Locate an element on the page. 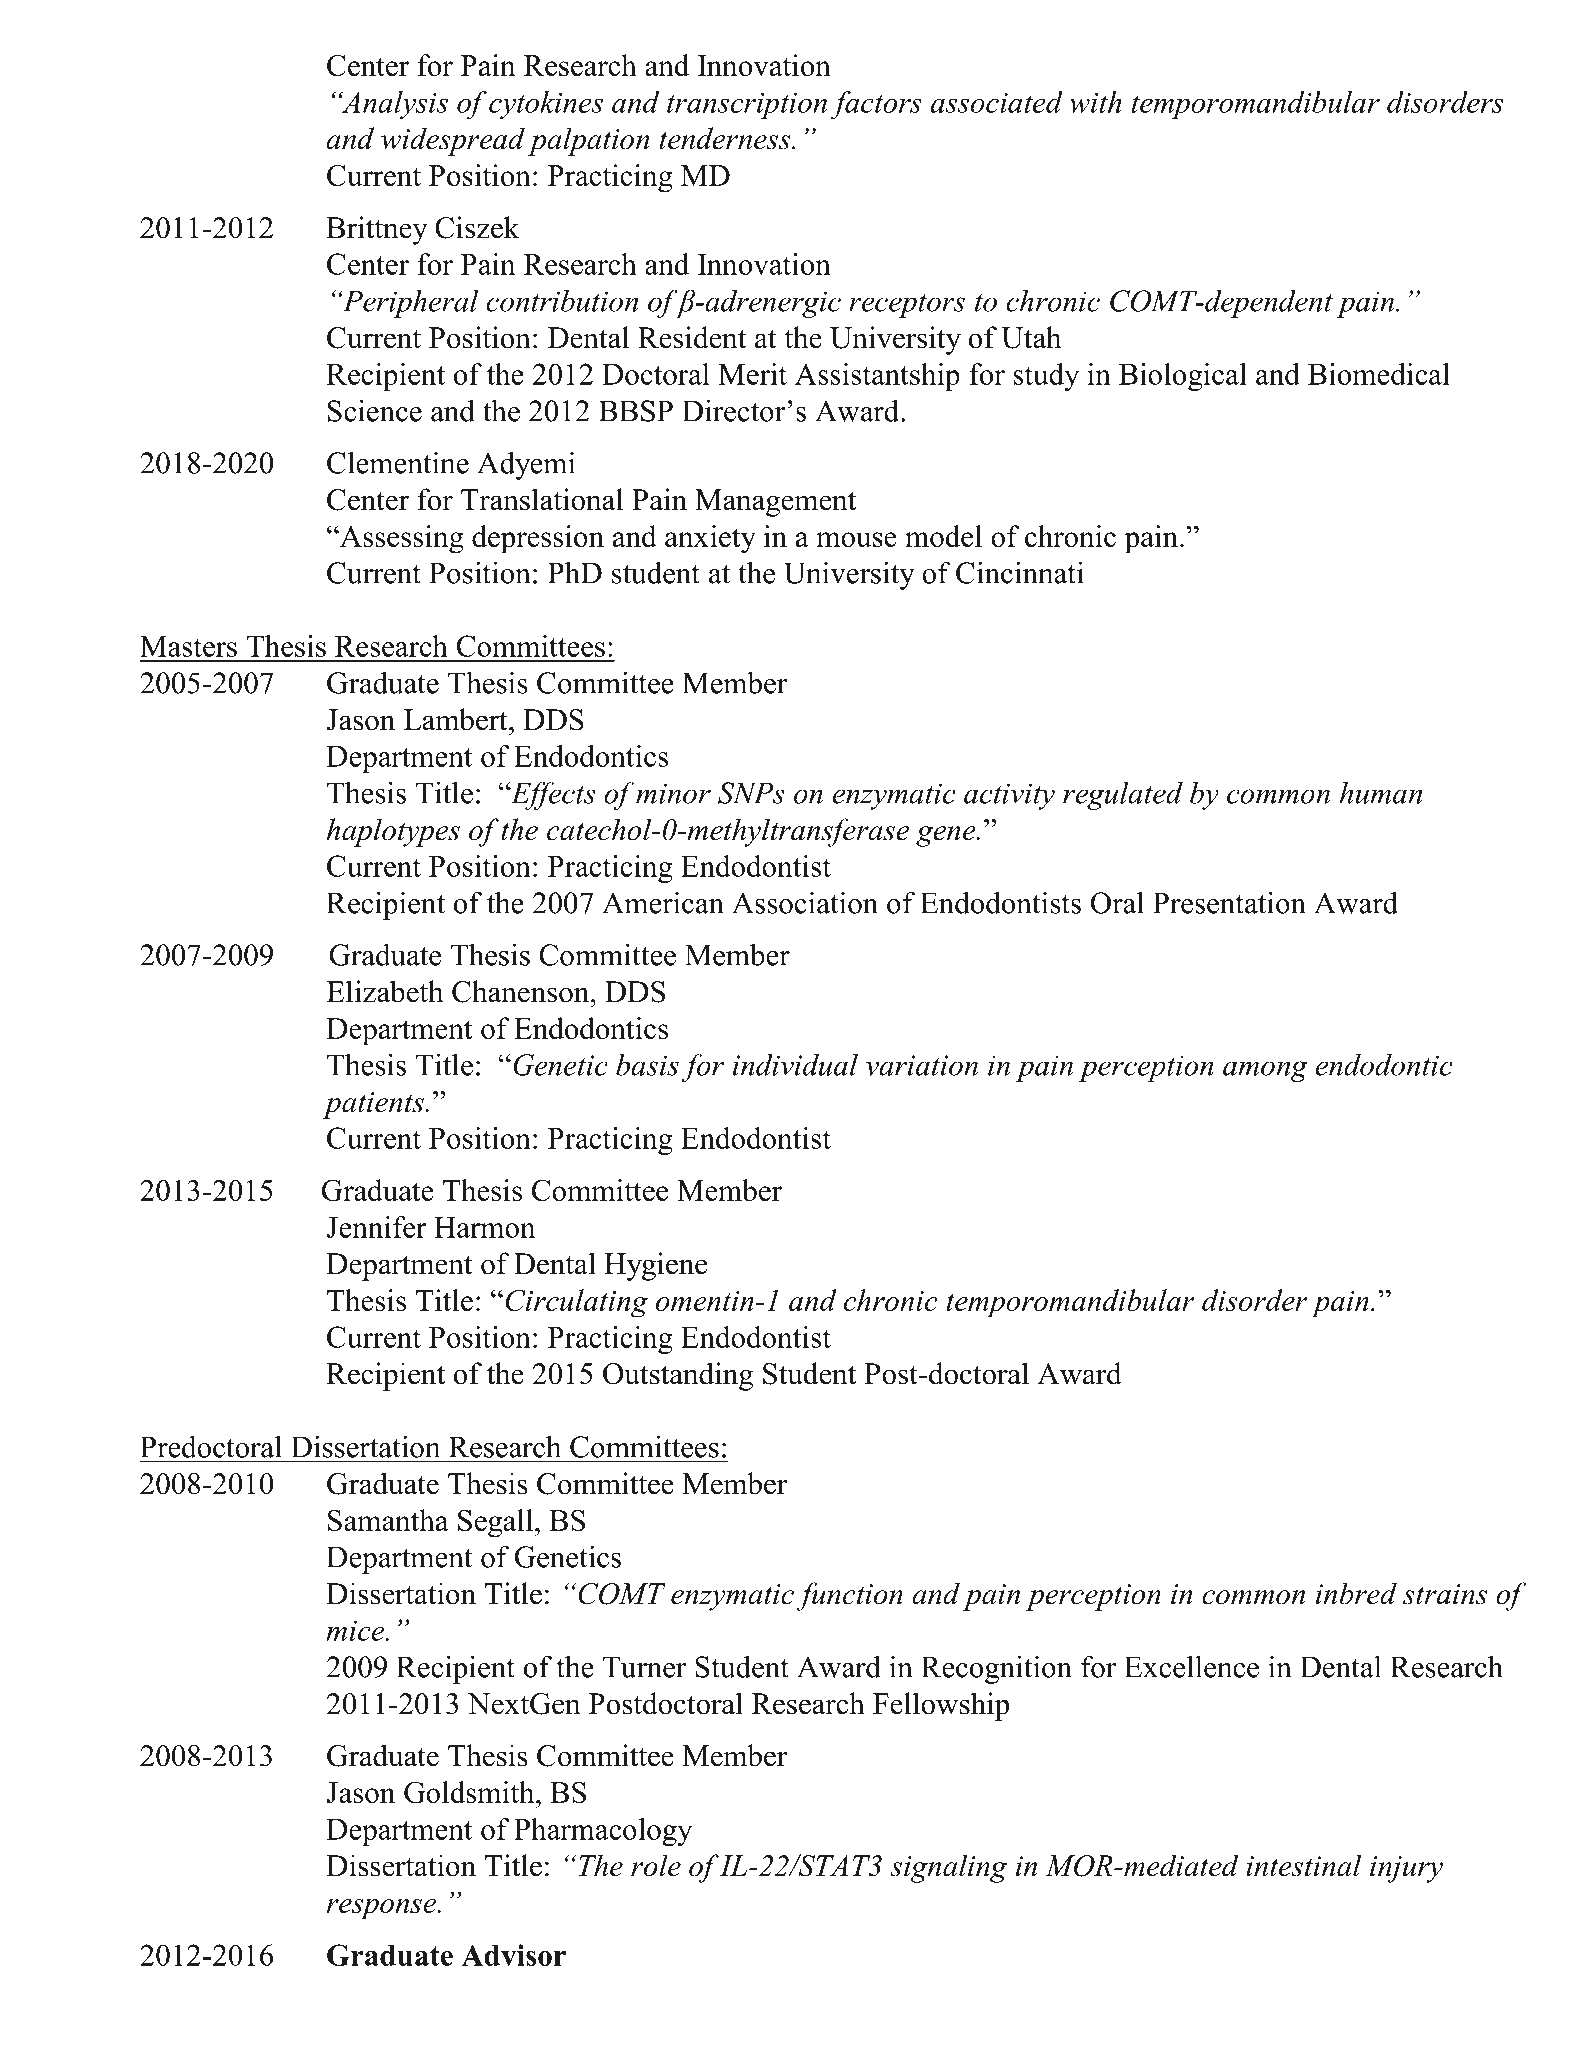  Elizabeth is located at coordinates (384, 991).
